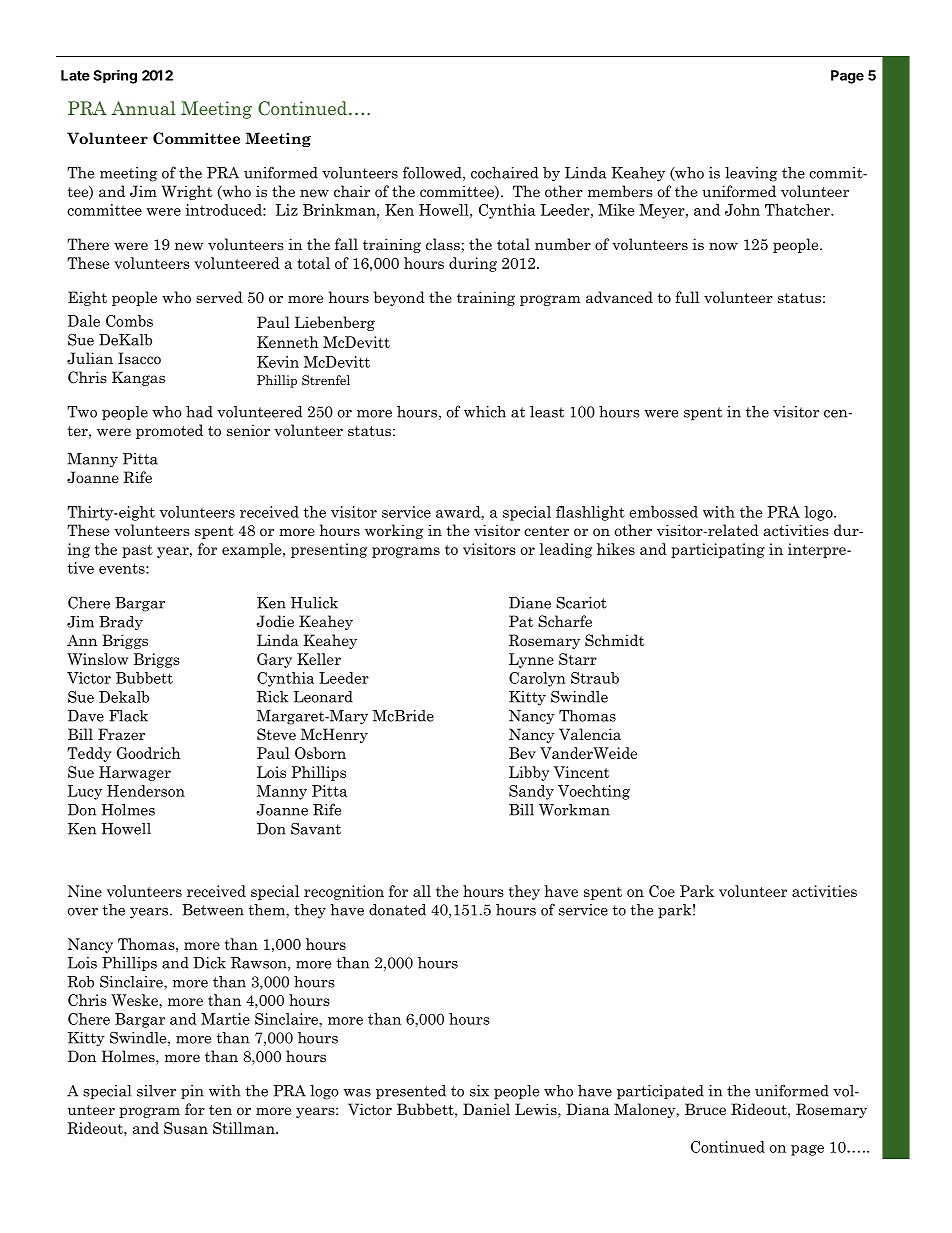 This page has height=1233, width=952. I want to click on participating, so click(718, 550).
